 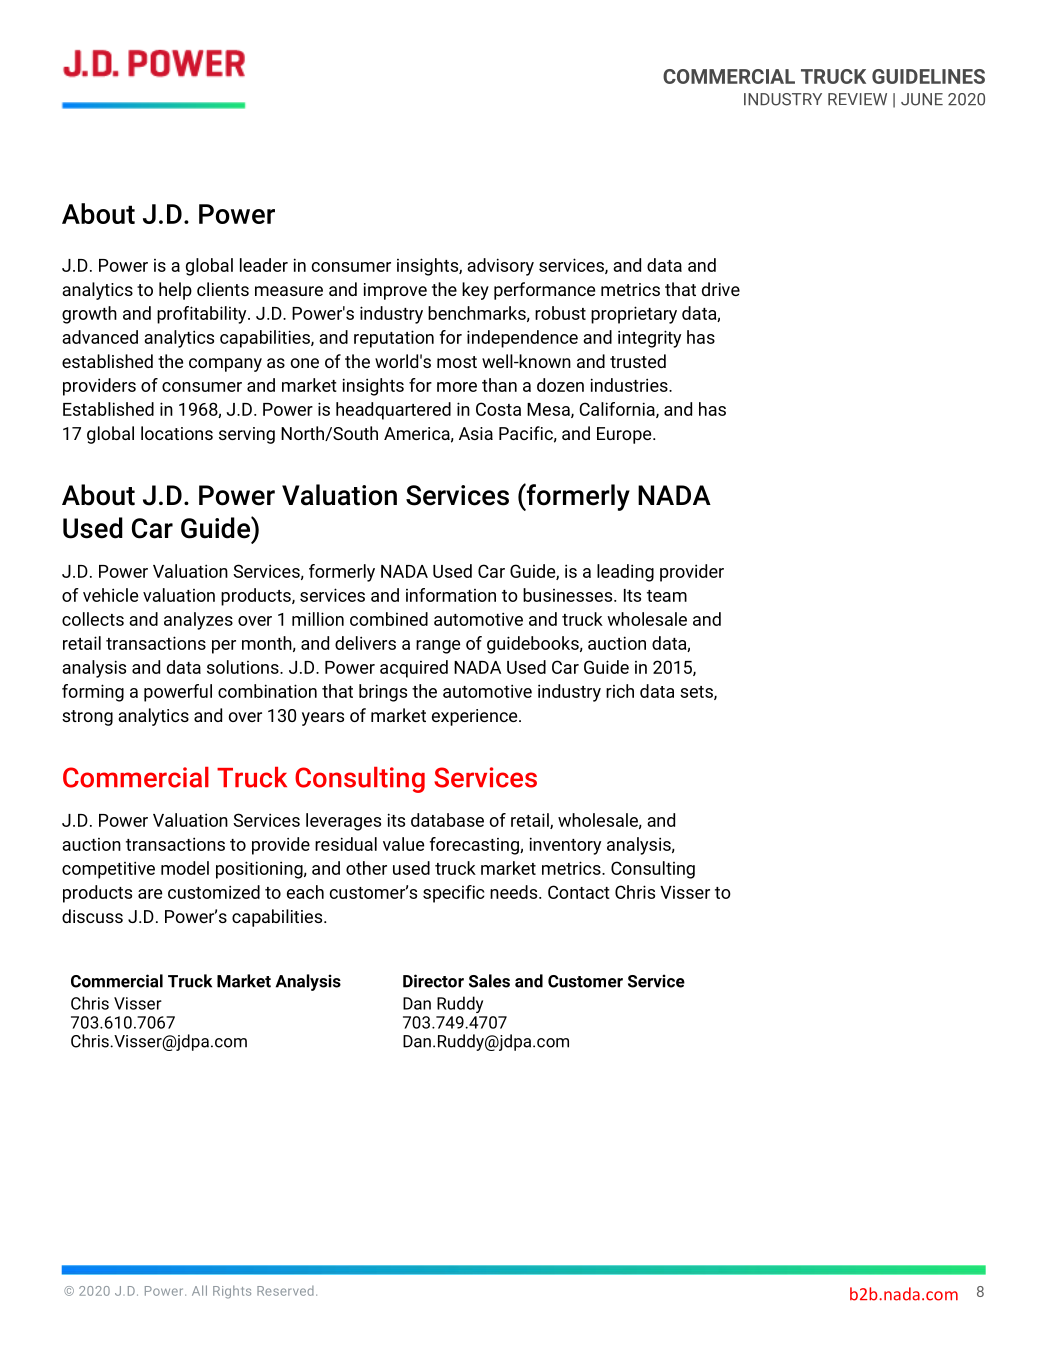 What do you see at coordinates (667, 596) in the screenshot?
I see `team` at bounding box center [667, 596].
